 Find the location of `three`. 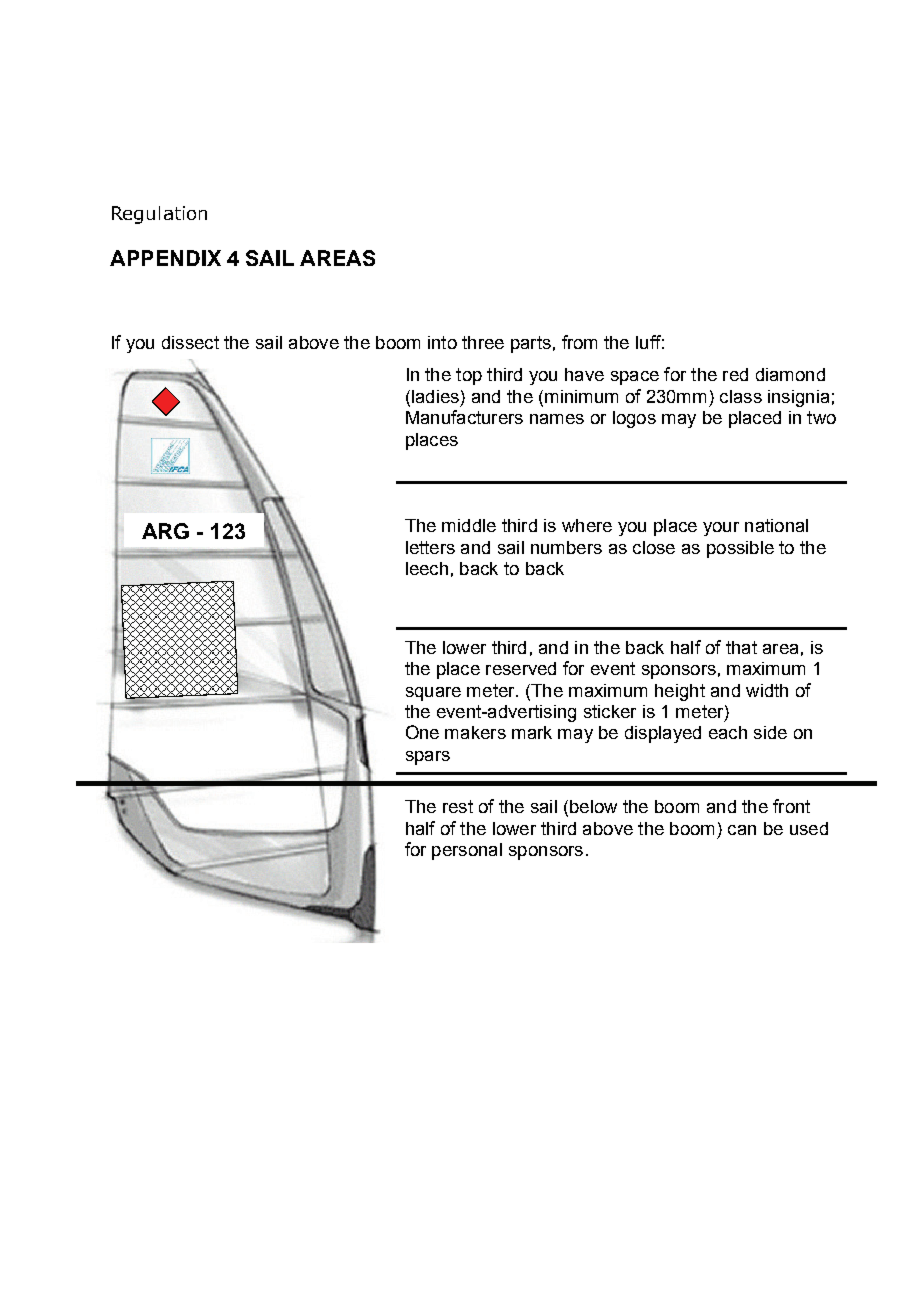

three is located at coordinates (483, 342).
